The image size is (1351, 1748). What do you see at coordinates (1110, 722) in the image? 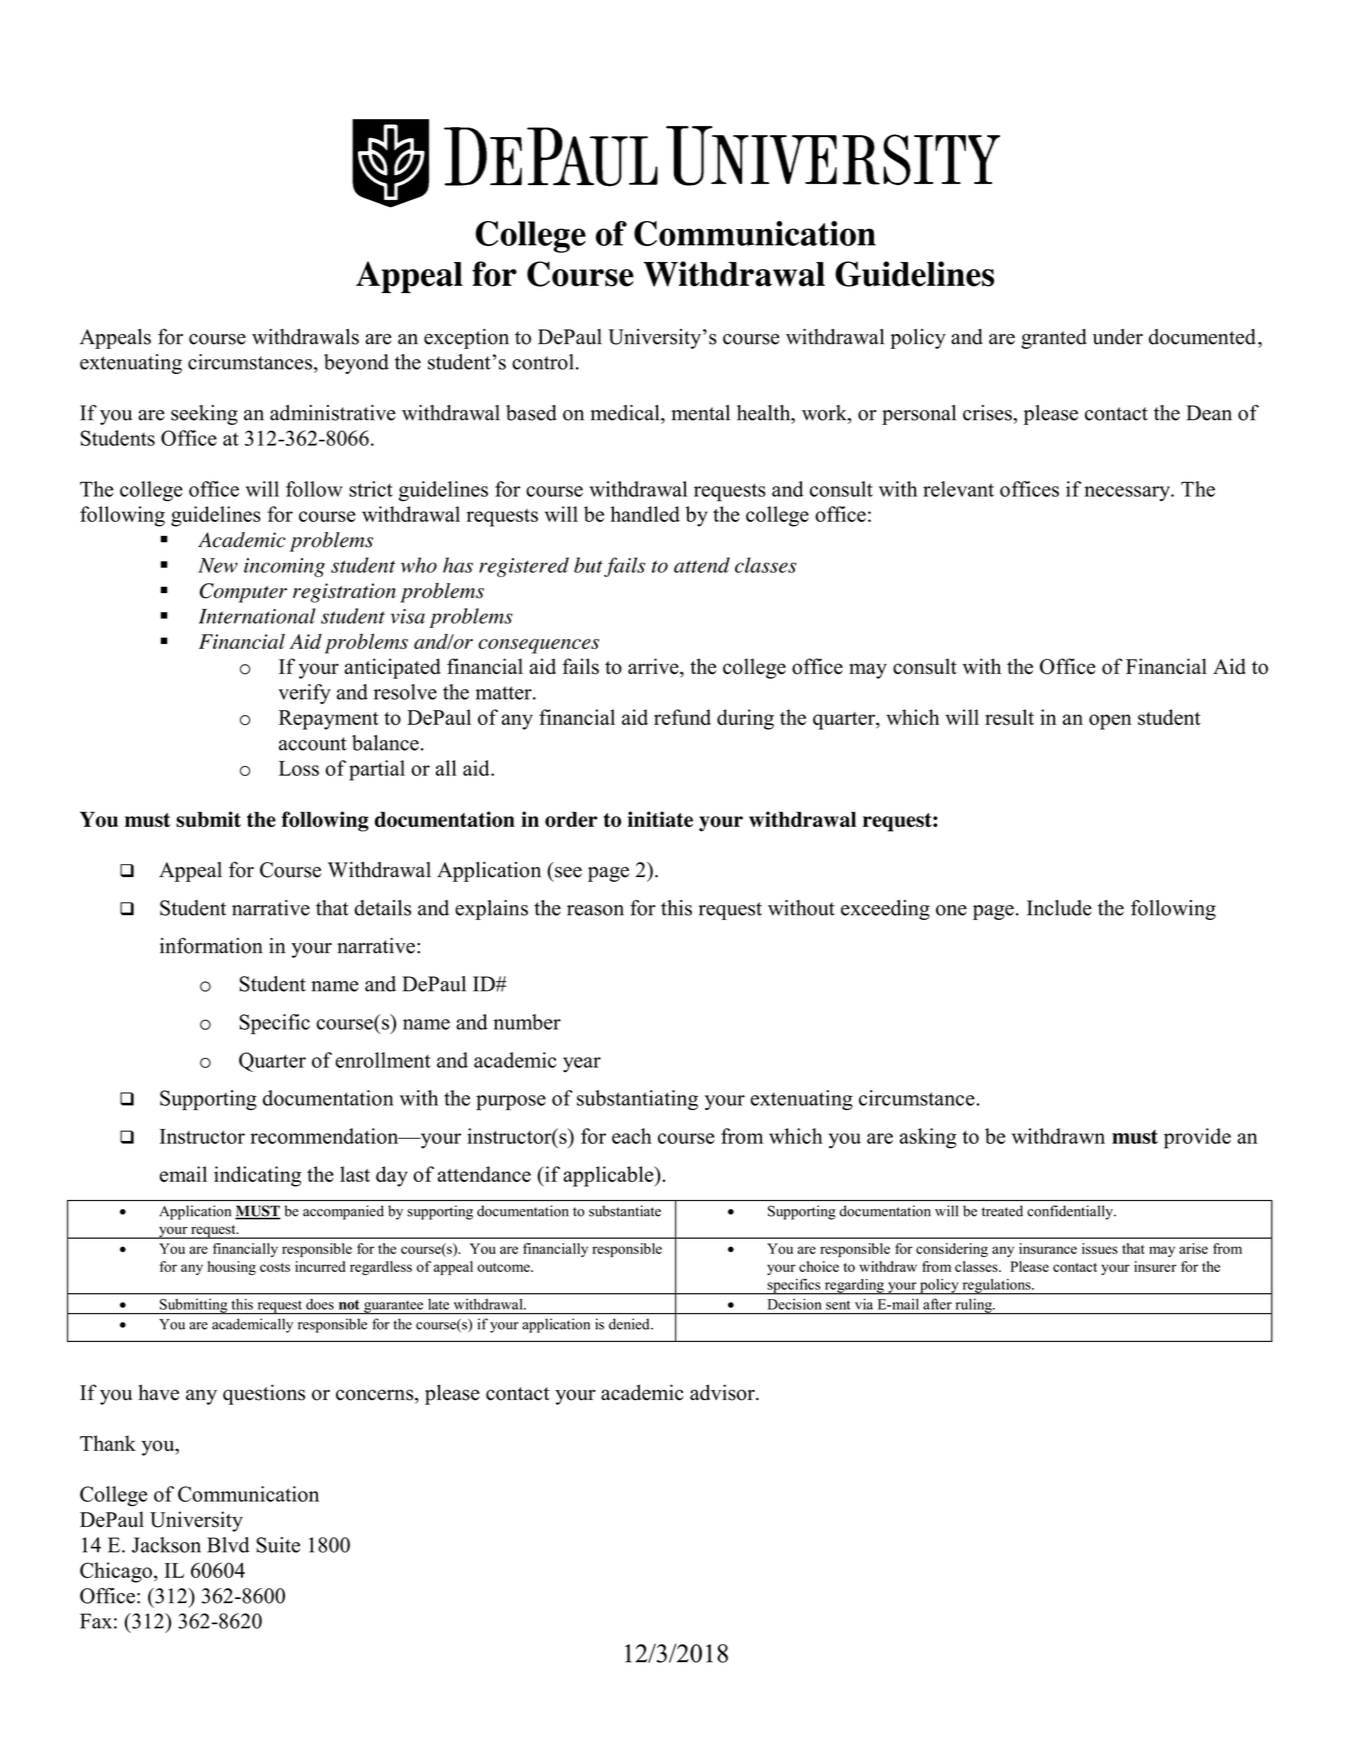
I see `open` at bounding box center [1110, 722].
